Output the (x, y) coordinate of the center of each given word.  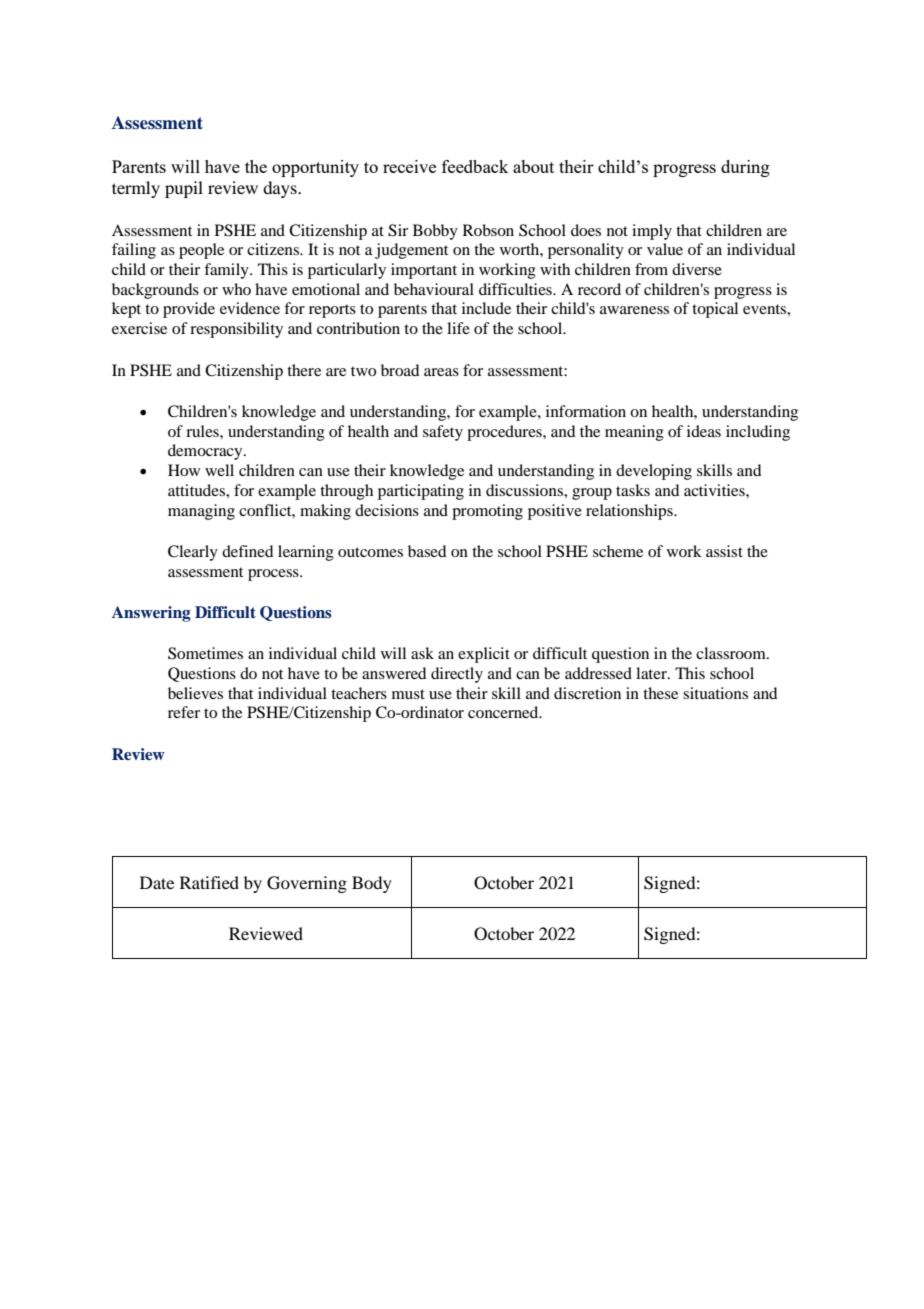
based (427, 551)
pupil (184, 189)
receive (409, 166)
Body (372, 884)
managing (201, 512)
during (745, 168)
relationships (630, 512)
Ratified (209, 882)
